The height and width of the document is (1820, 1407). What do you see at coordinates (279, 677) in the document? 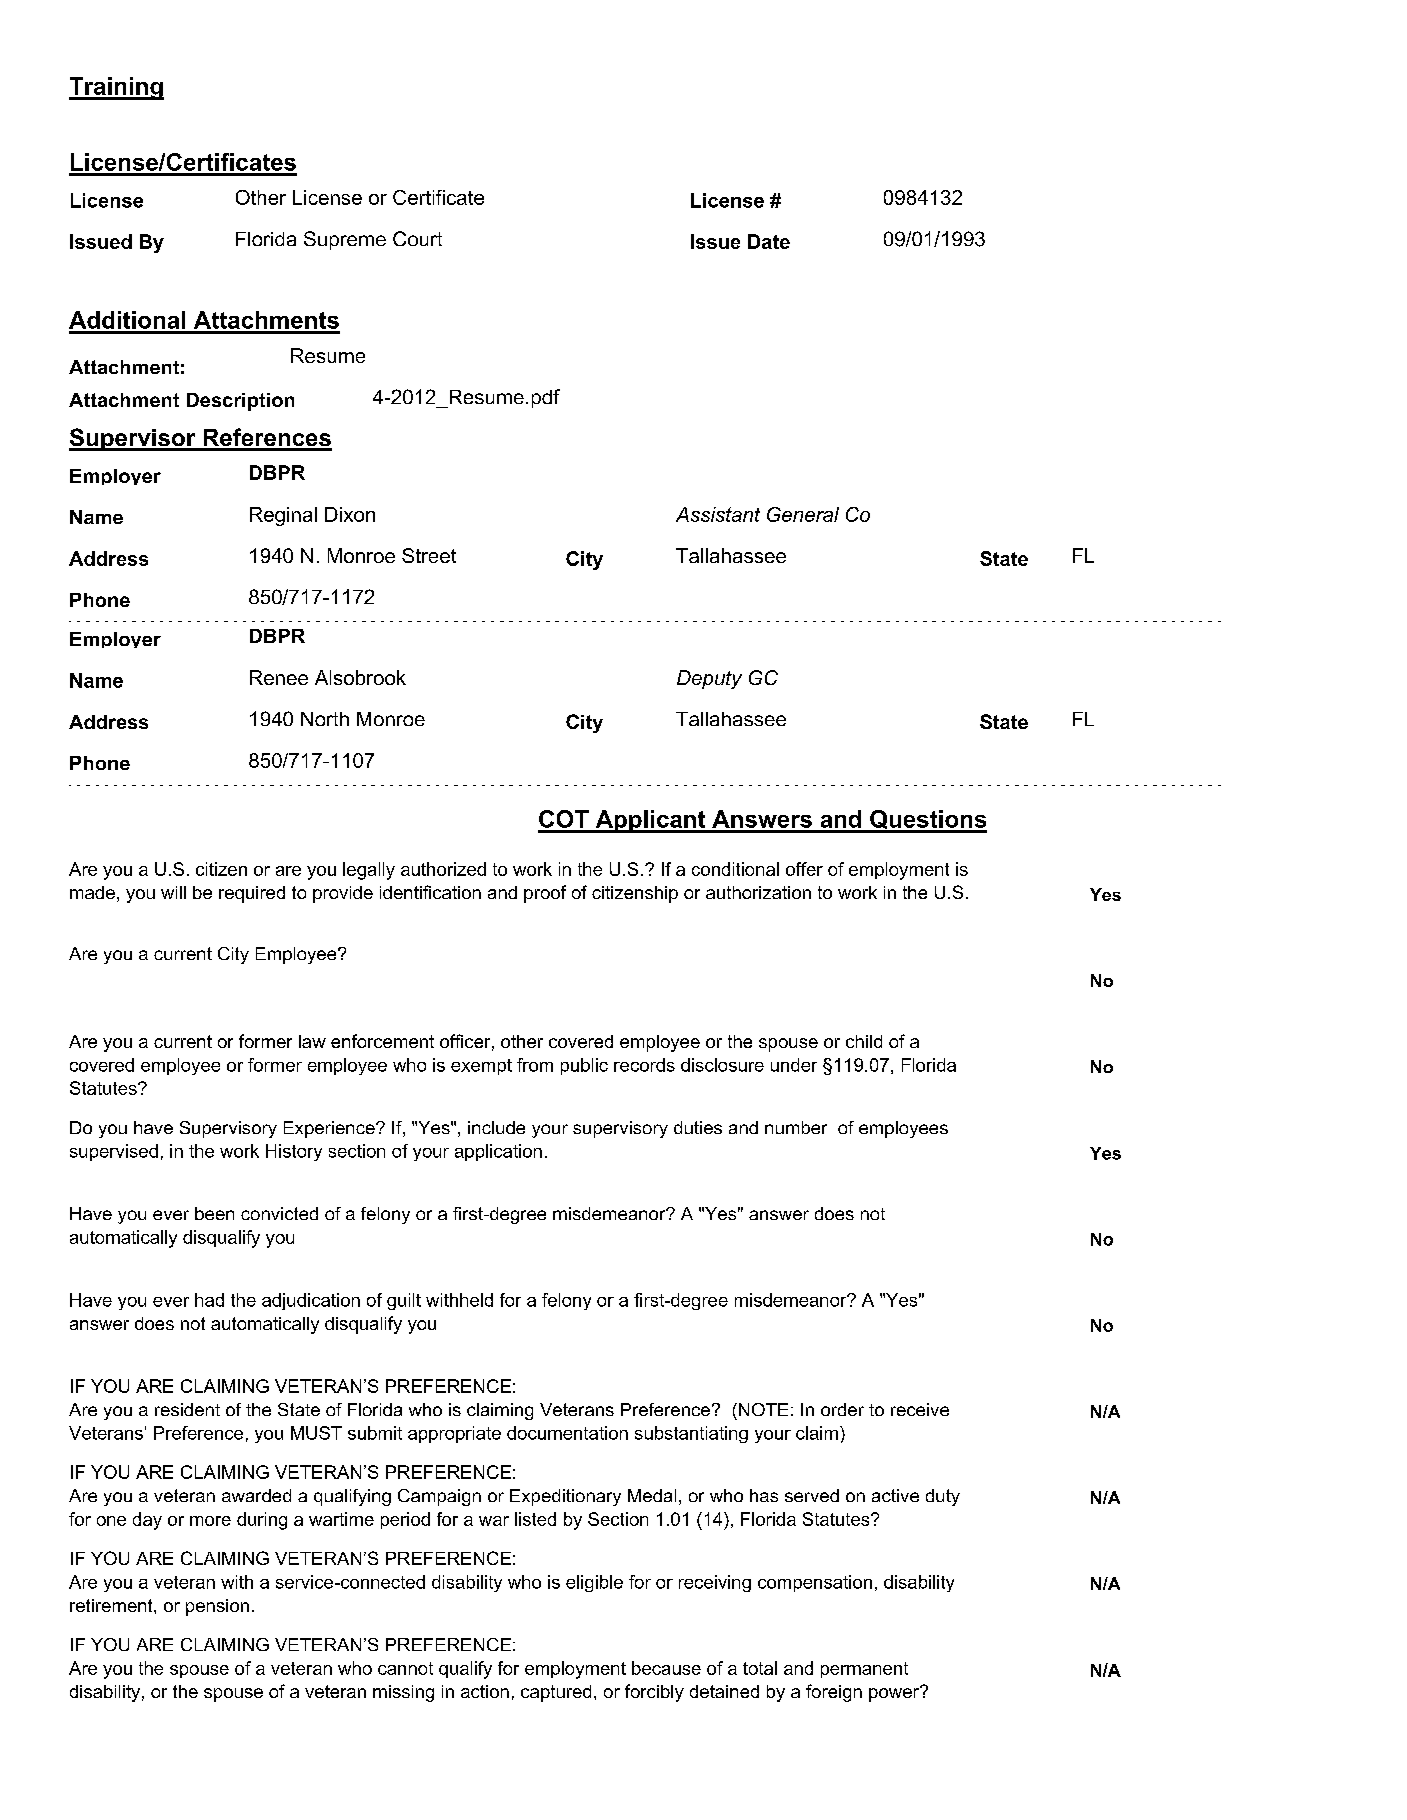
I see `Renee` at bounding box center [279, 677].
